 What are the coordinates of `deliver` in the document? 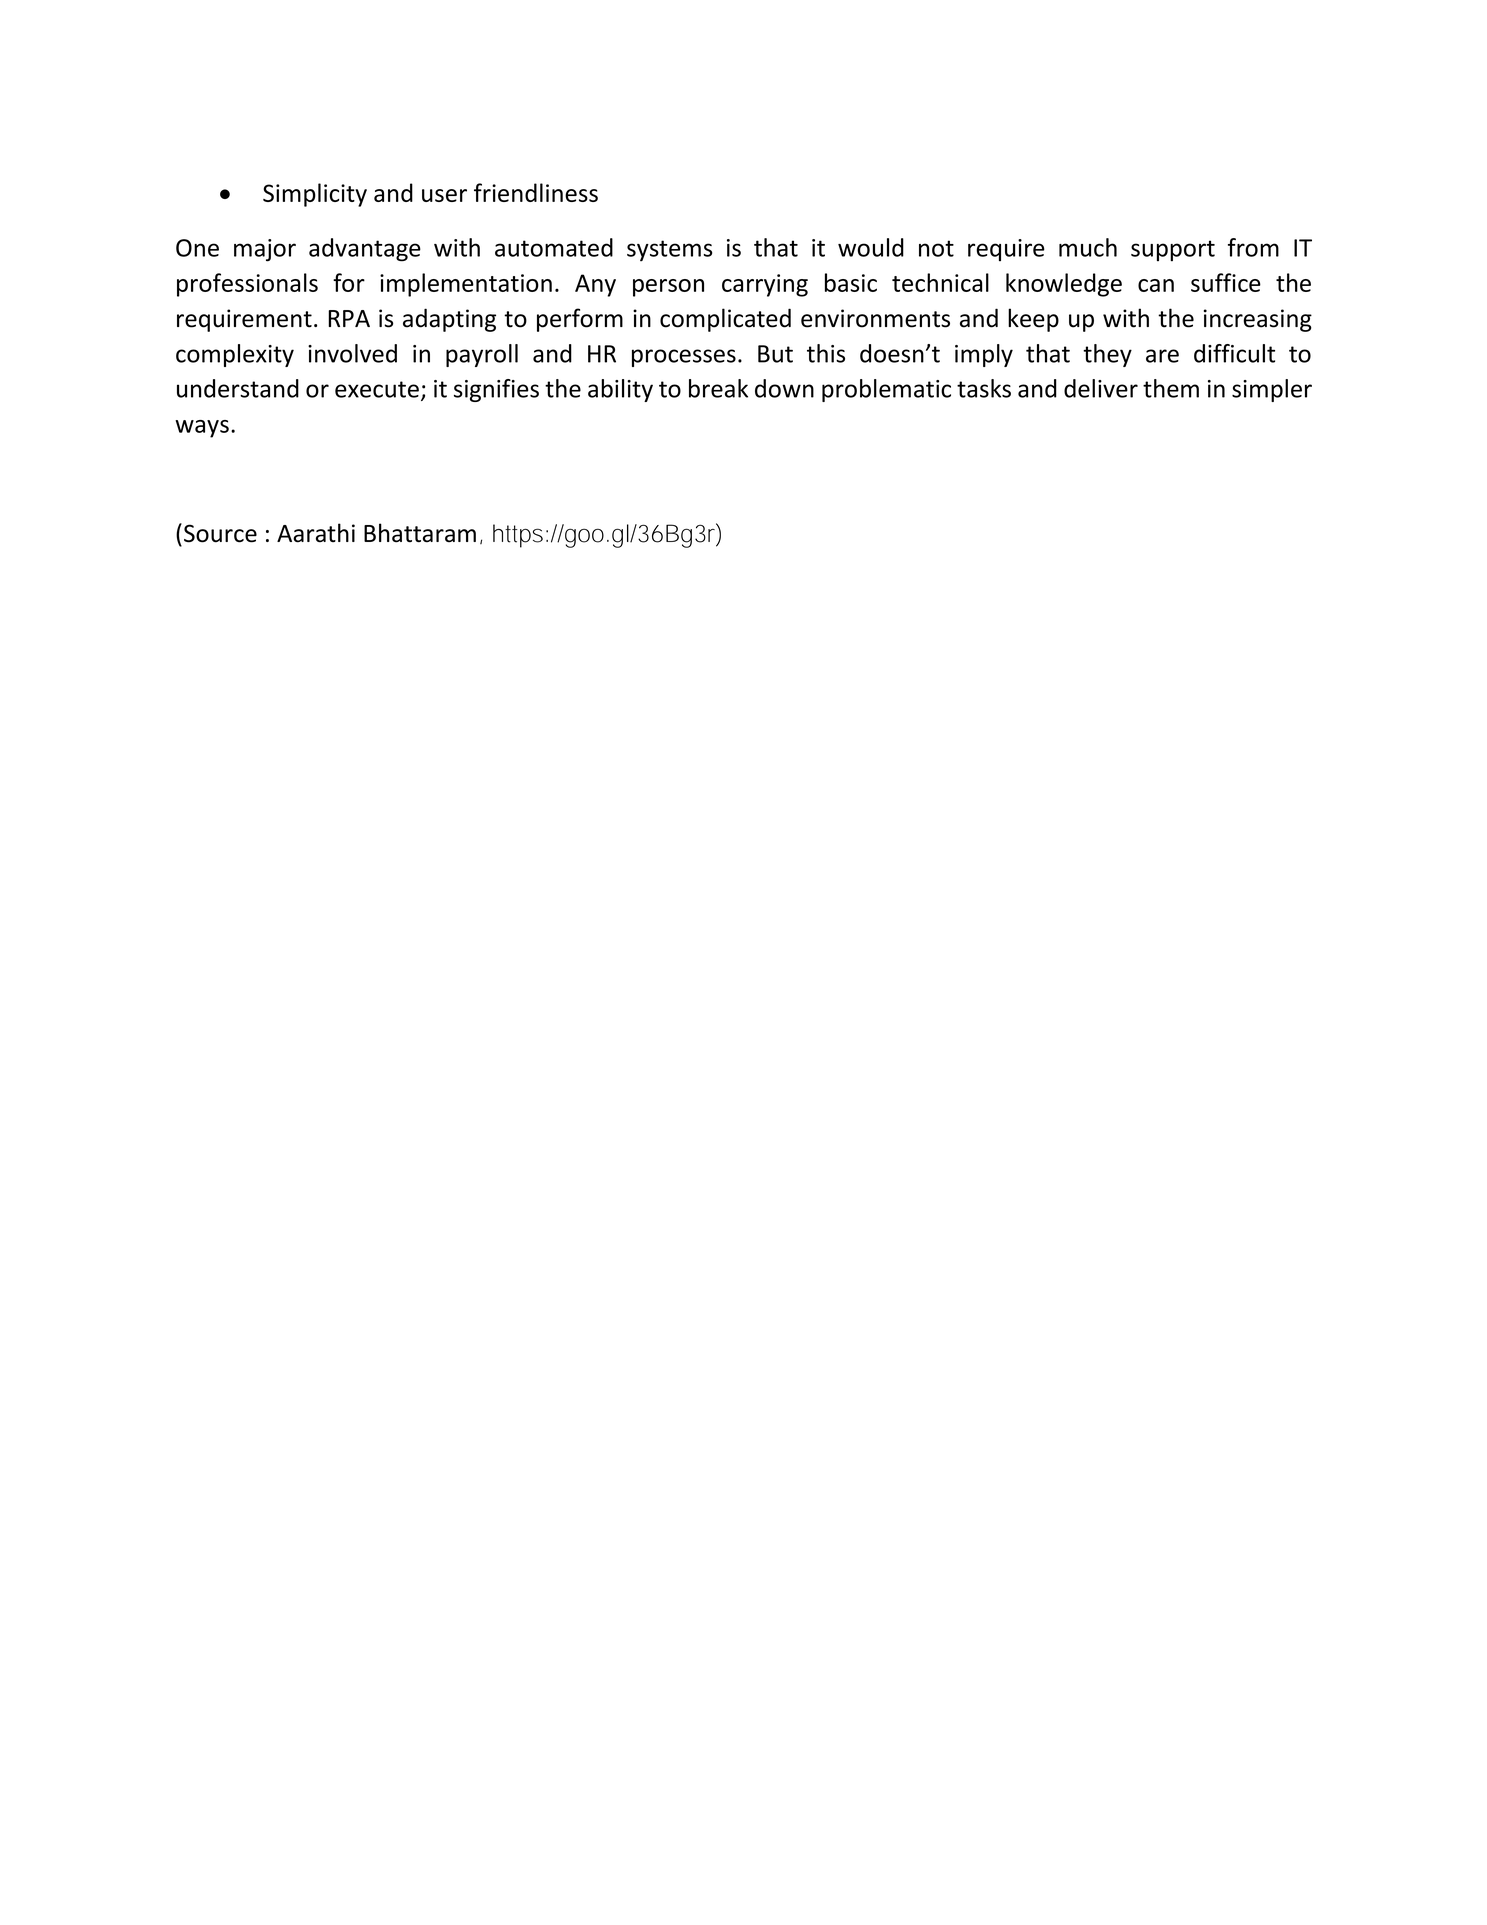 It's located at (1101, 388).
